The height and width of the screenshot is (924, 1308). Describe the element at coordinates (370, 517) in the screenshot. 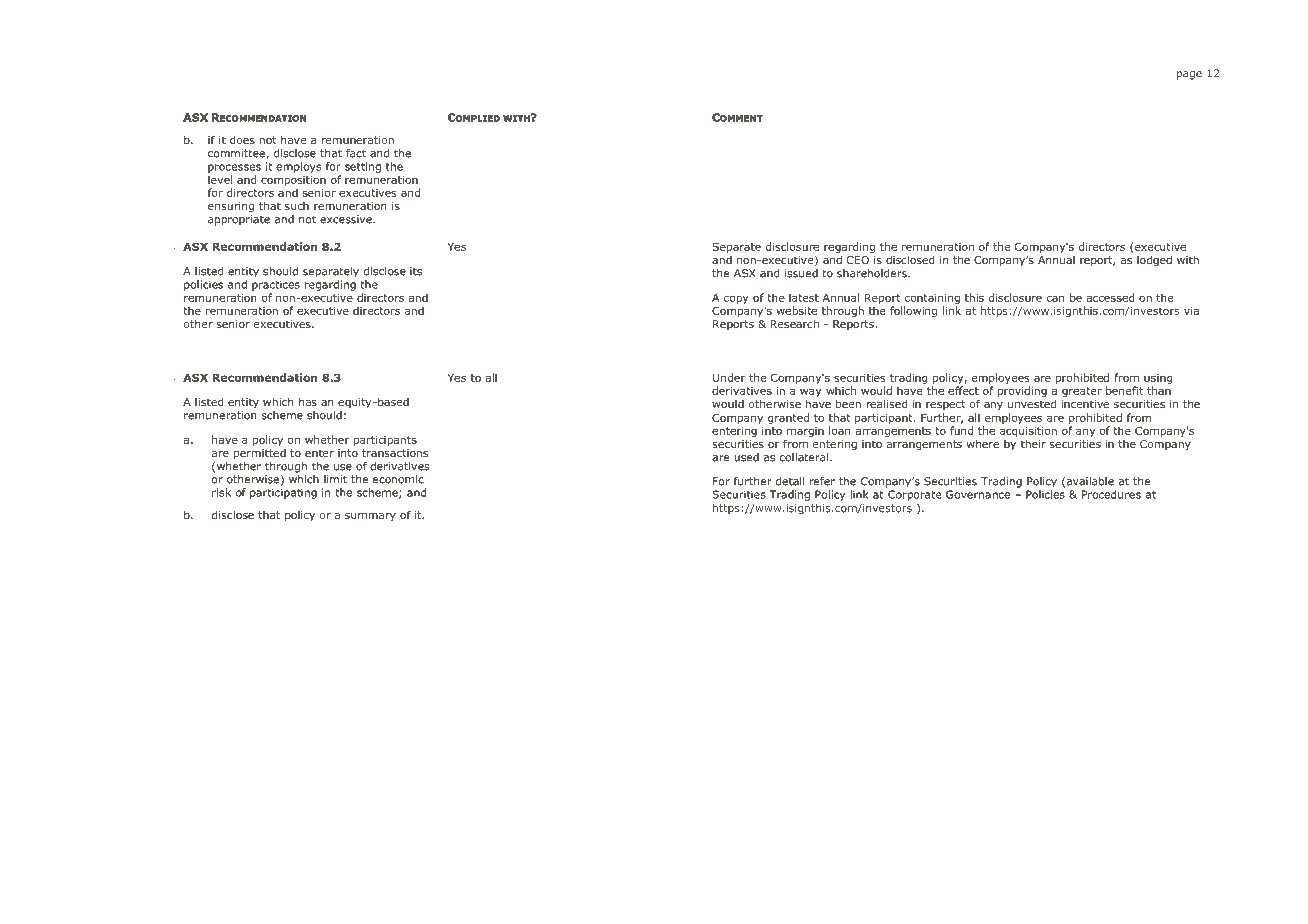

I see `summary` at that location.
